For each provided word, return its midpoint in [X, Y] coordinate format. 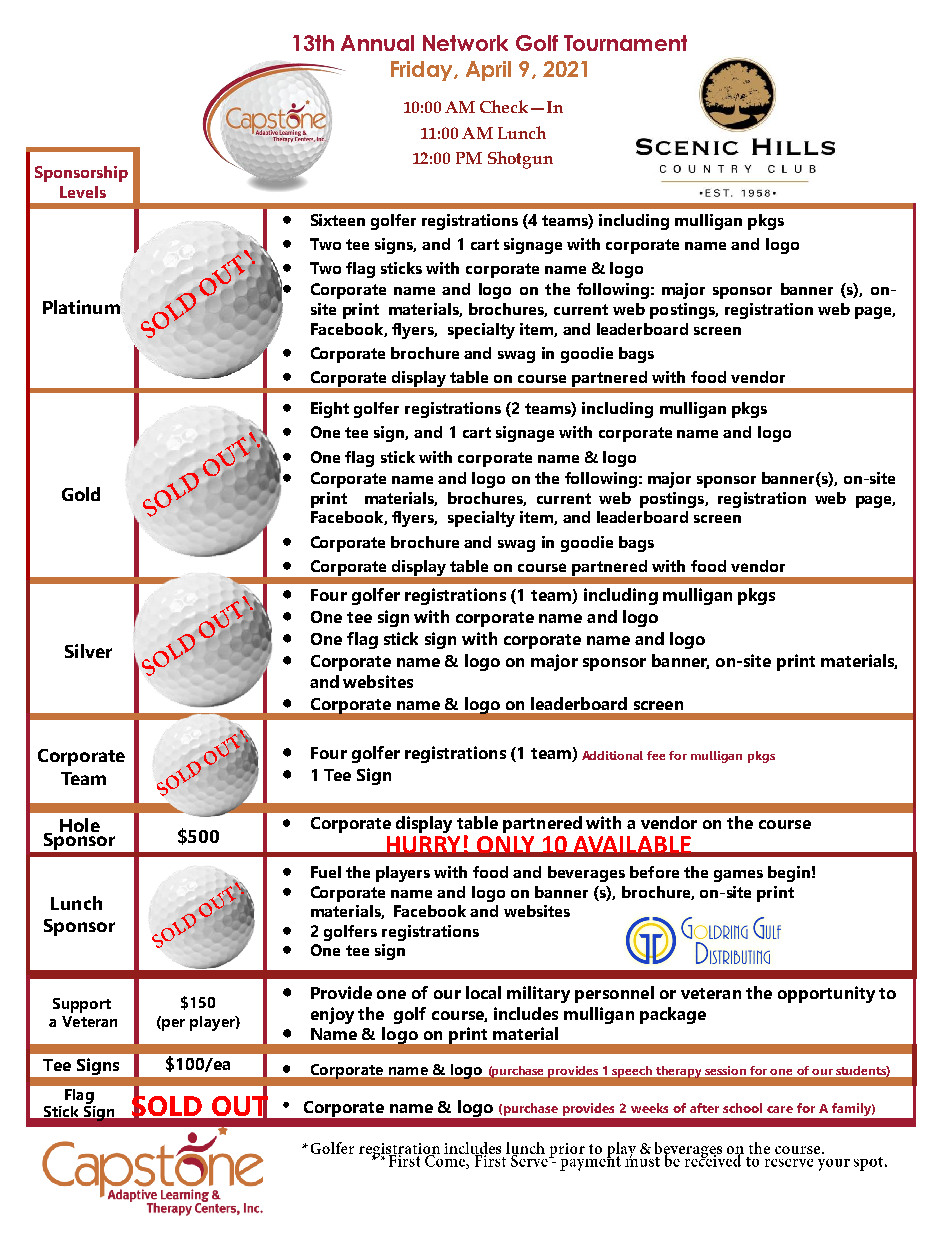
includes [526, 1013]
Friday [423, 71]
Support [82, 1005]
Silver [88, 651]
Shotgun [520, 160]
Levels [83, 192]
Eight [330, 410]
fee [656, 755]
